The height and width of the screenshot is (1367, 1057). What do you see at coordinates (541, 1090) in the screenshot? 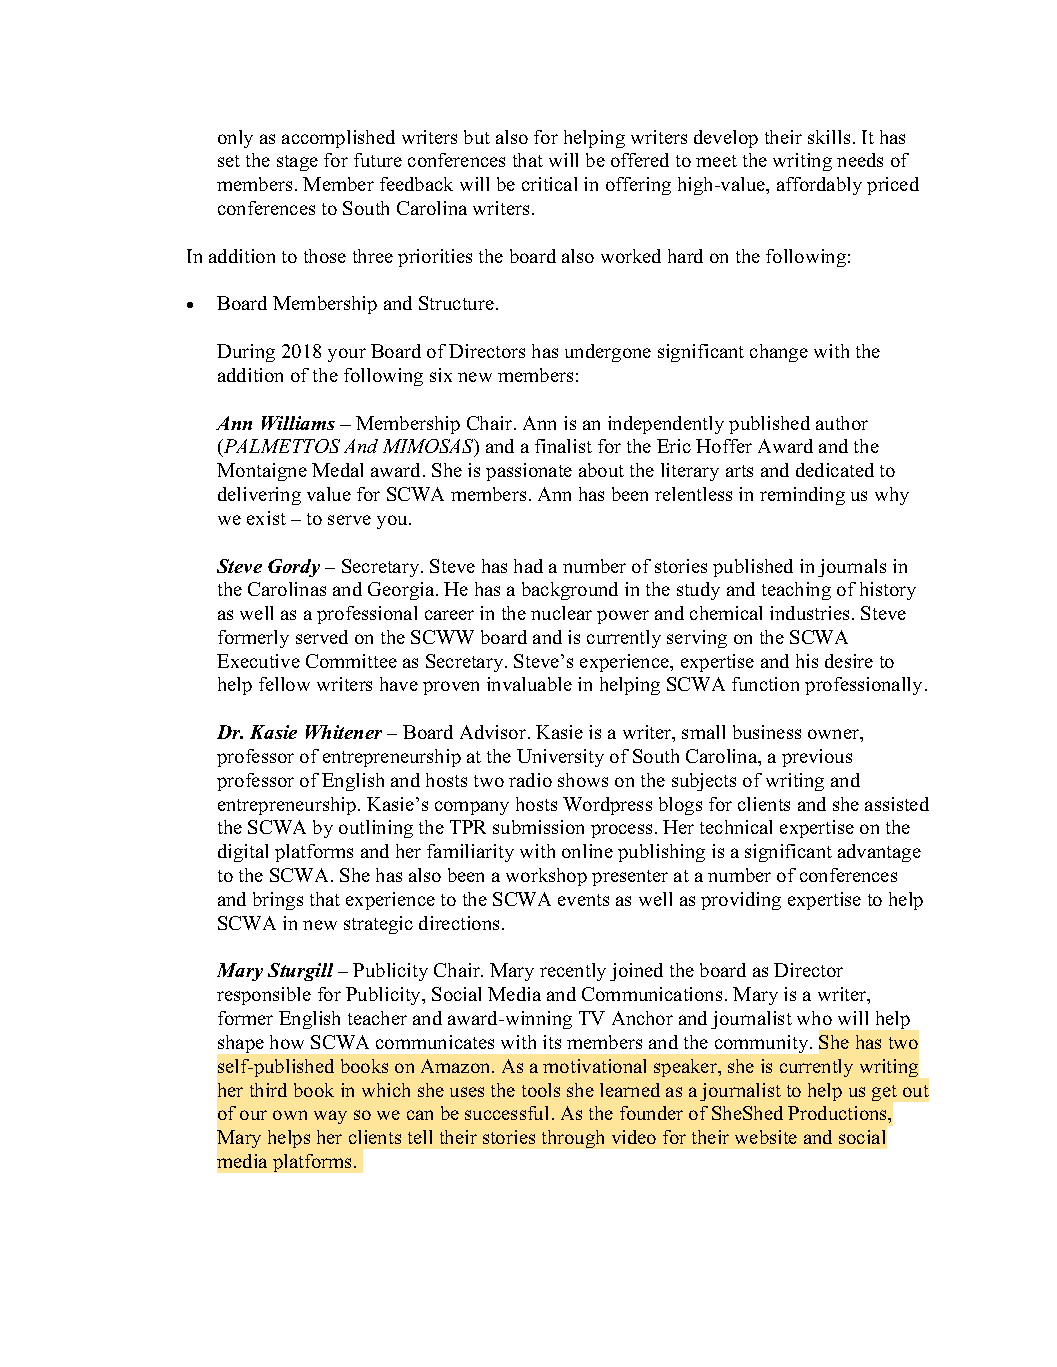
I see `tools` at bounding box center [541, 1090].
